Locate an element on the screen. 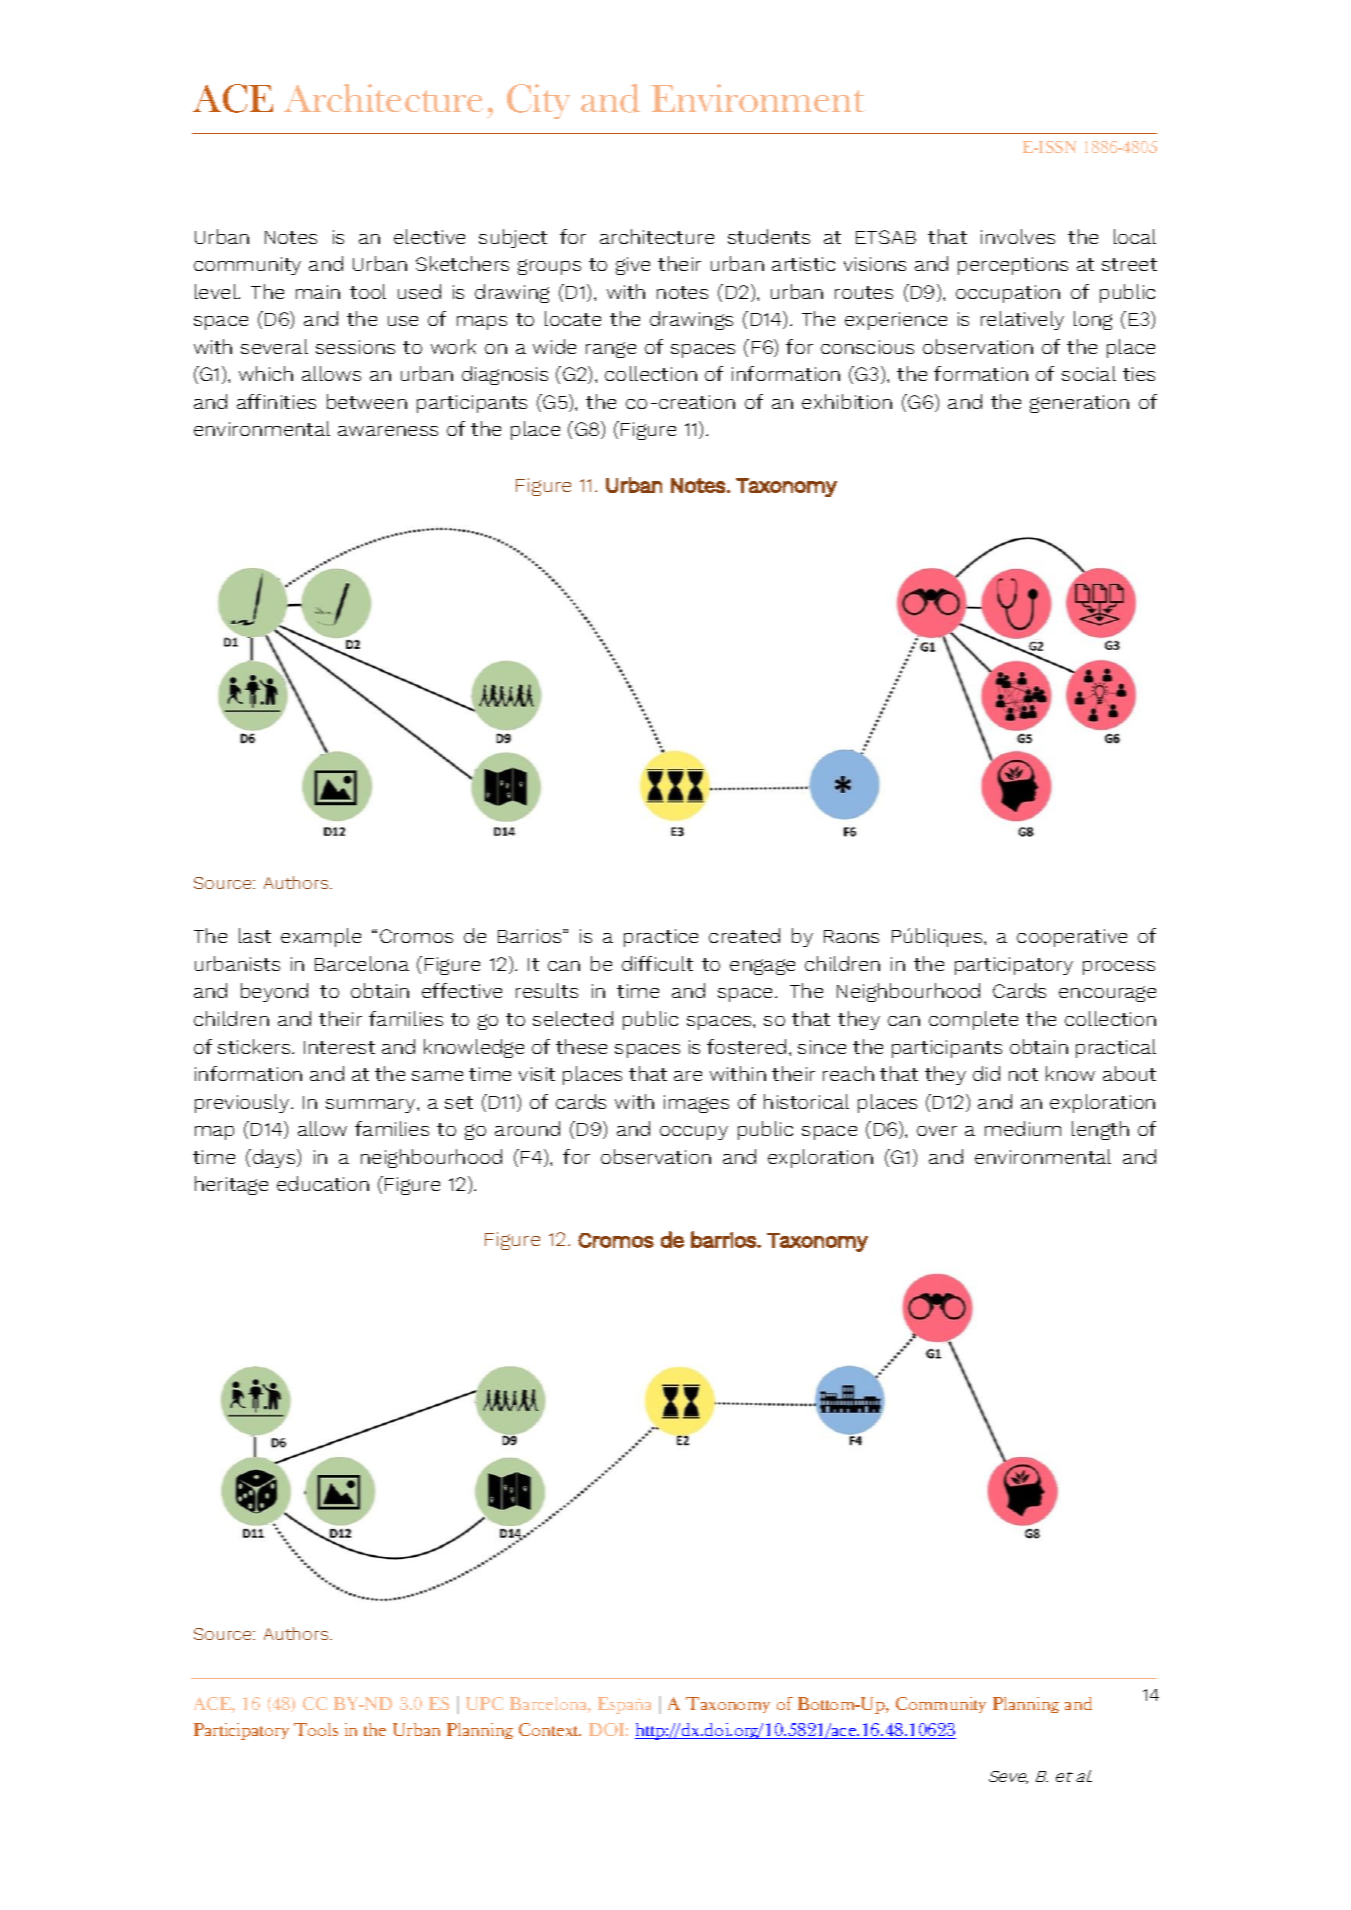 The width and height of the screenshot is (1351, 1910). involves is located at coordinates (1018, 236).
